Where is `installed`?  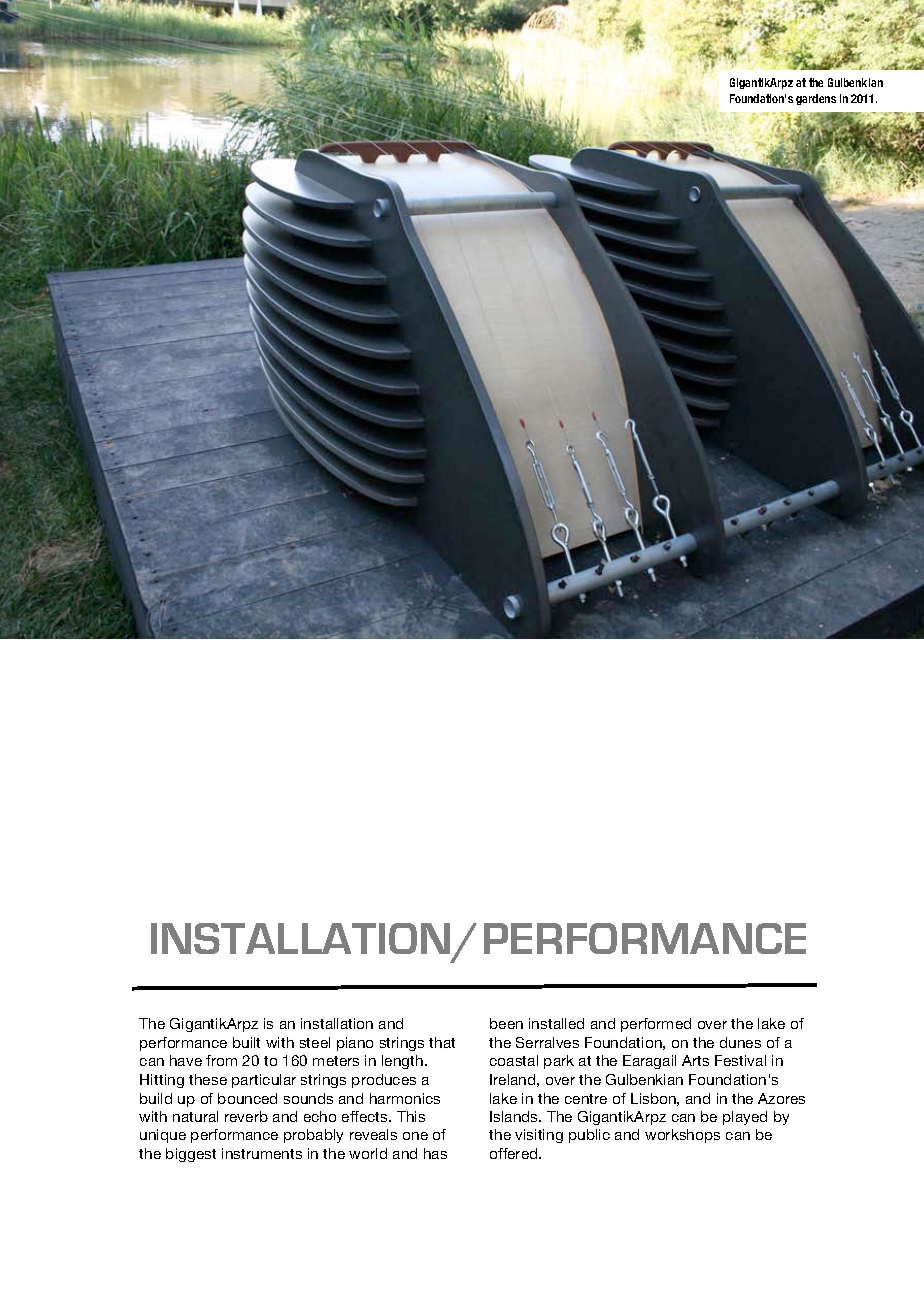 installed is located at coordinates (556, 1023).
